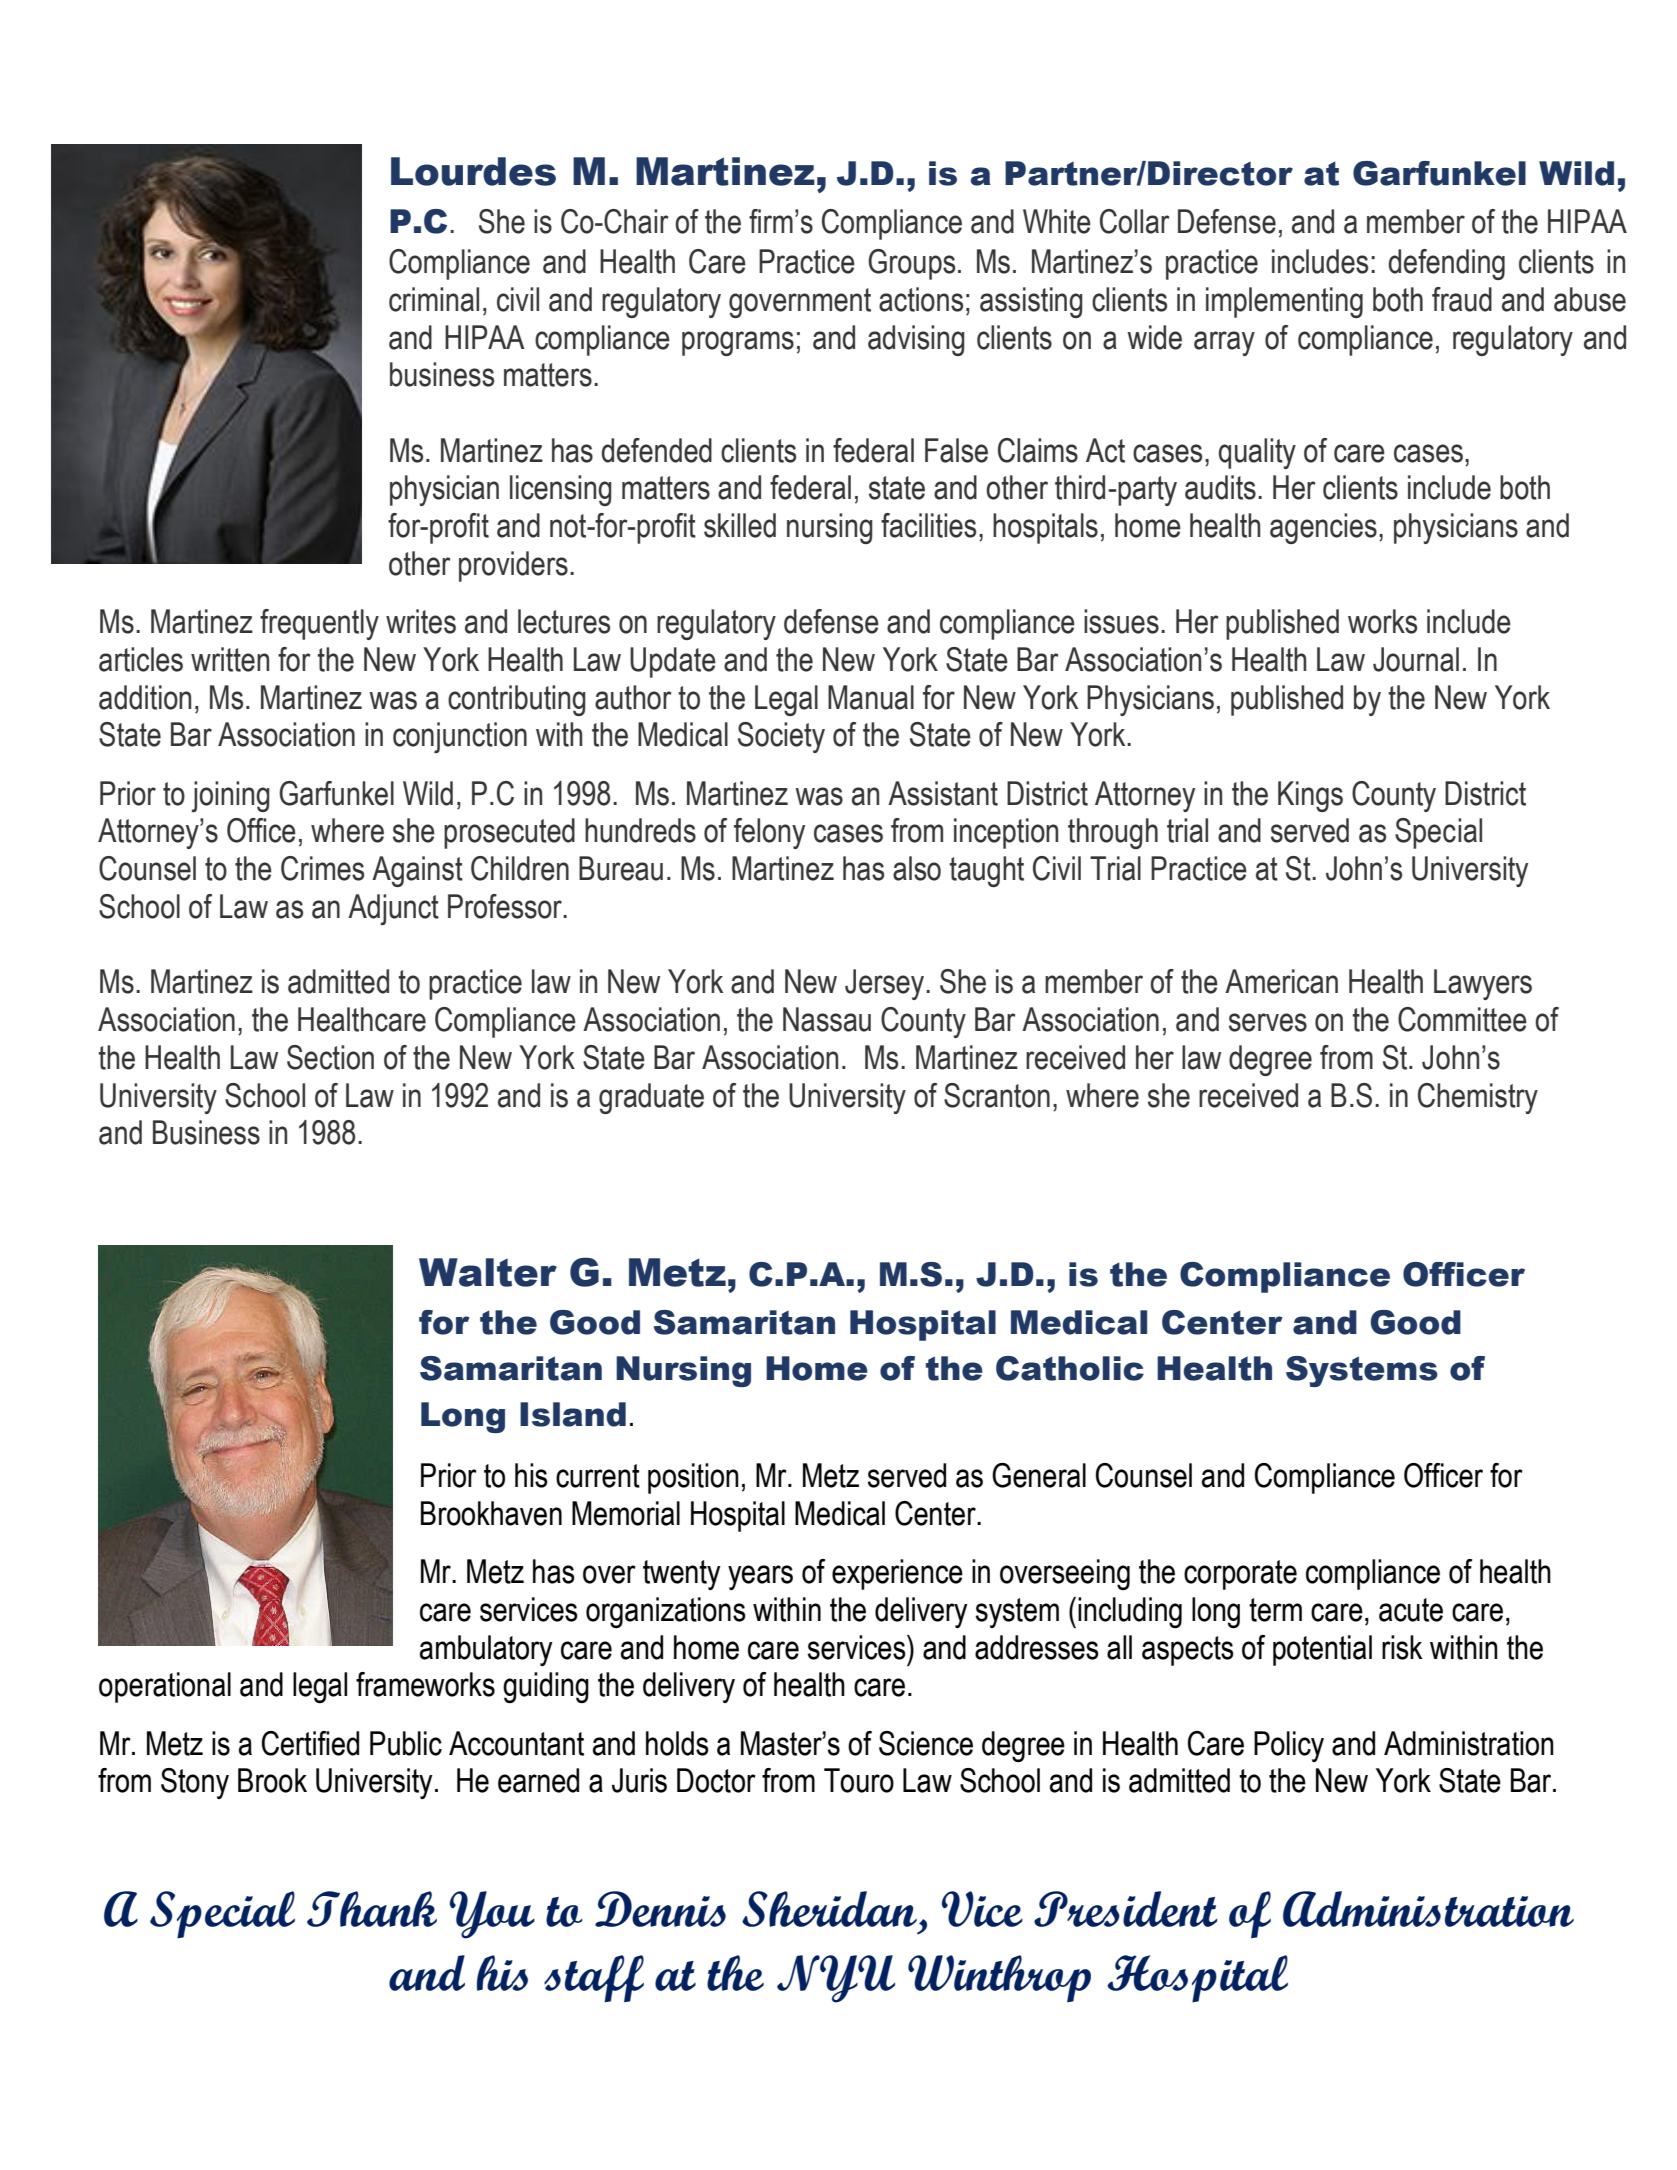 This page has height=2170, width=1677. I want to click on Journal, so click(1416, 659).
